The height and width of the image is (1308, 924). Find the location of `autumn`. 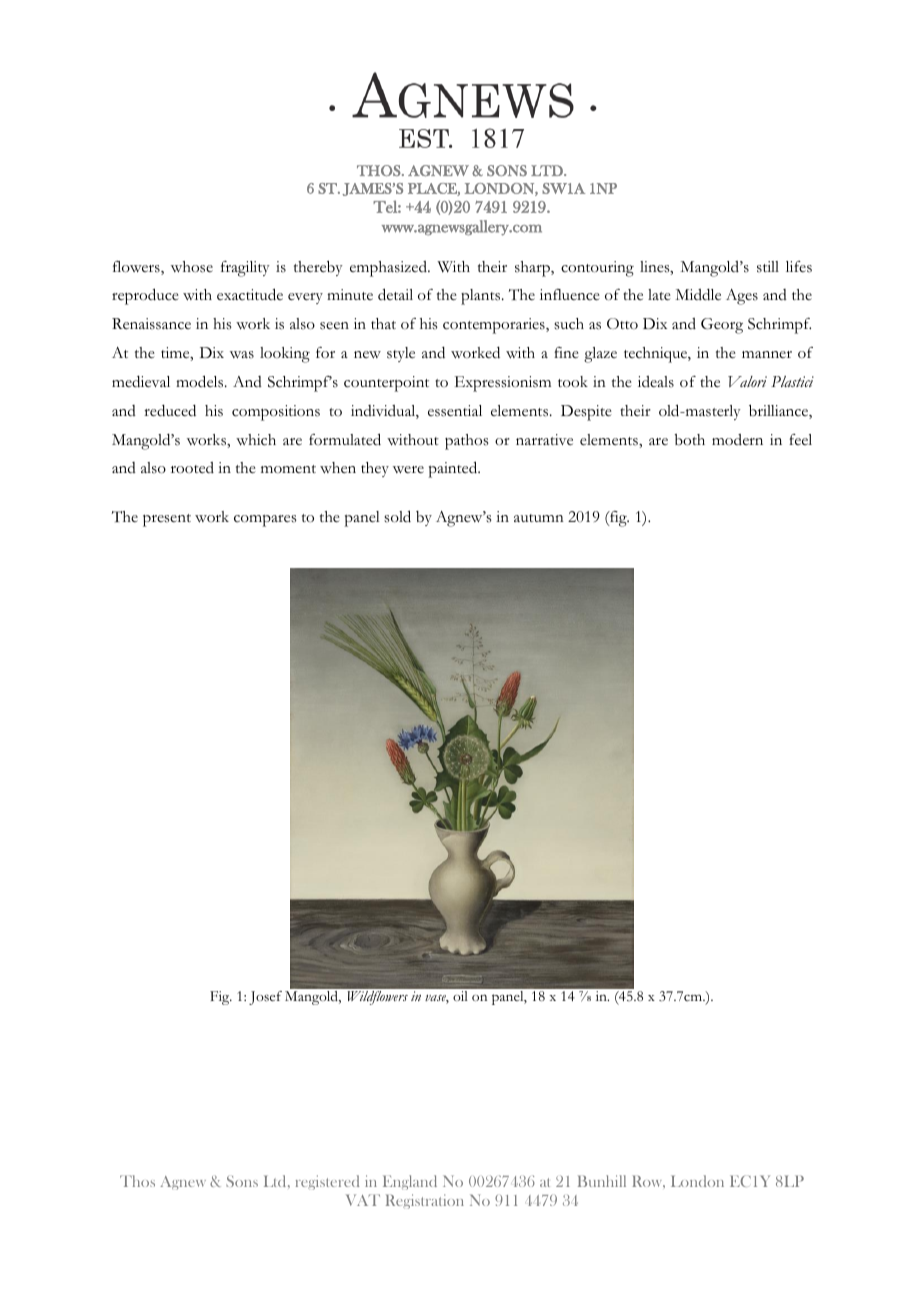

autumn is located at coordinates (539, 518).
